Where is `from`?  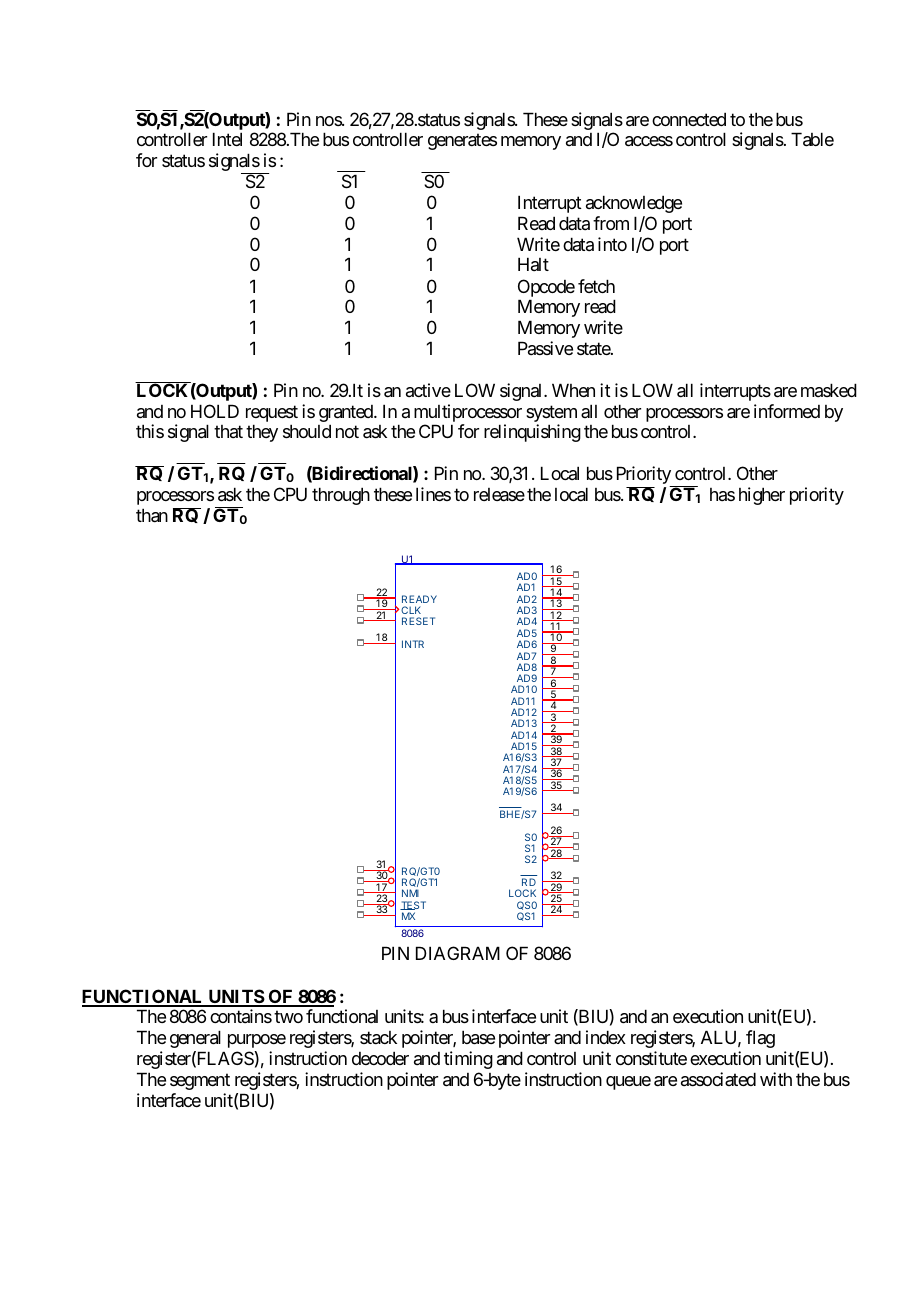 from is located at coordinates (611, 223).
